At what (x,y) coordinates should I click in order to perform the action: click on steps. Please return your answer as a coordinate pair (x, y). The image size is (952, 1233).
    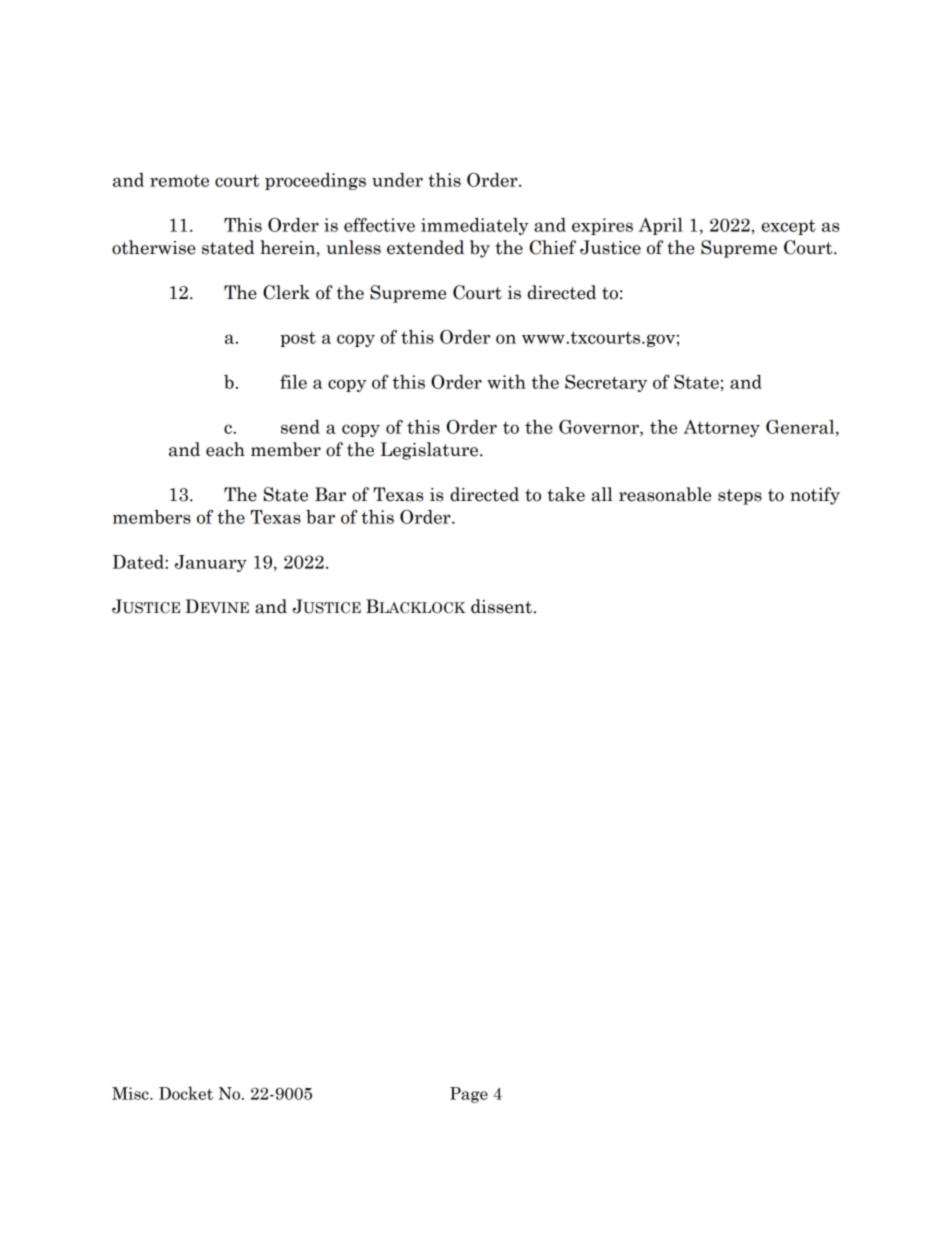
    Looking at the image, I should click on (740, 497).
